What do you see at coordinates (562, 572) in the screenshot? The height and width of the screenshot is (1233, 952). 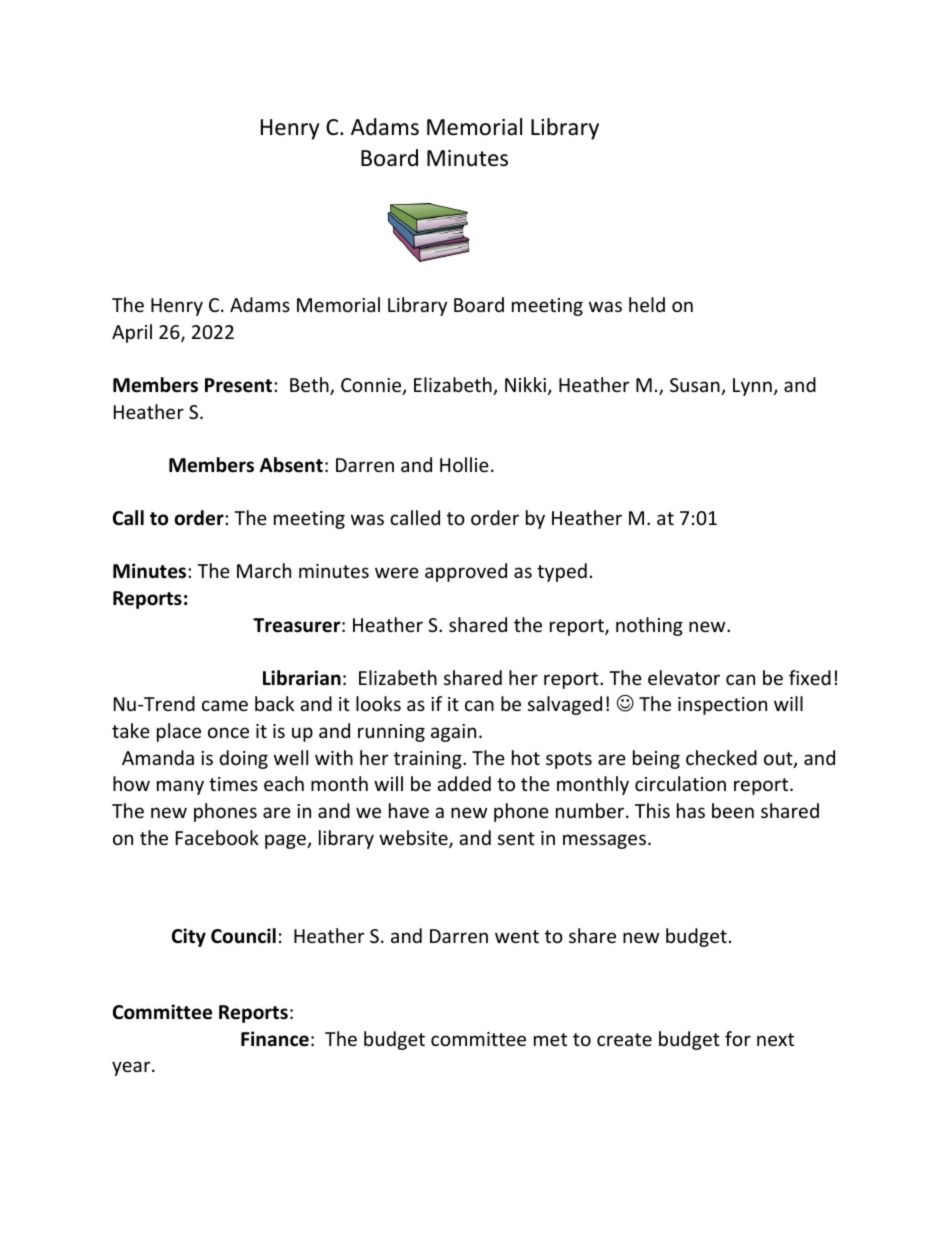 I see `typed` at bounding box center [562, 572].
